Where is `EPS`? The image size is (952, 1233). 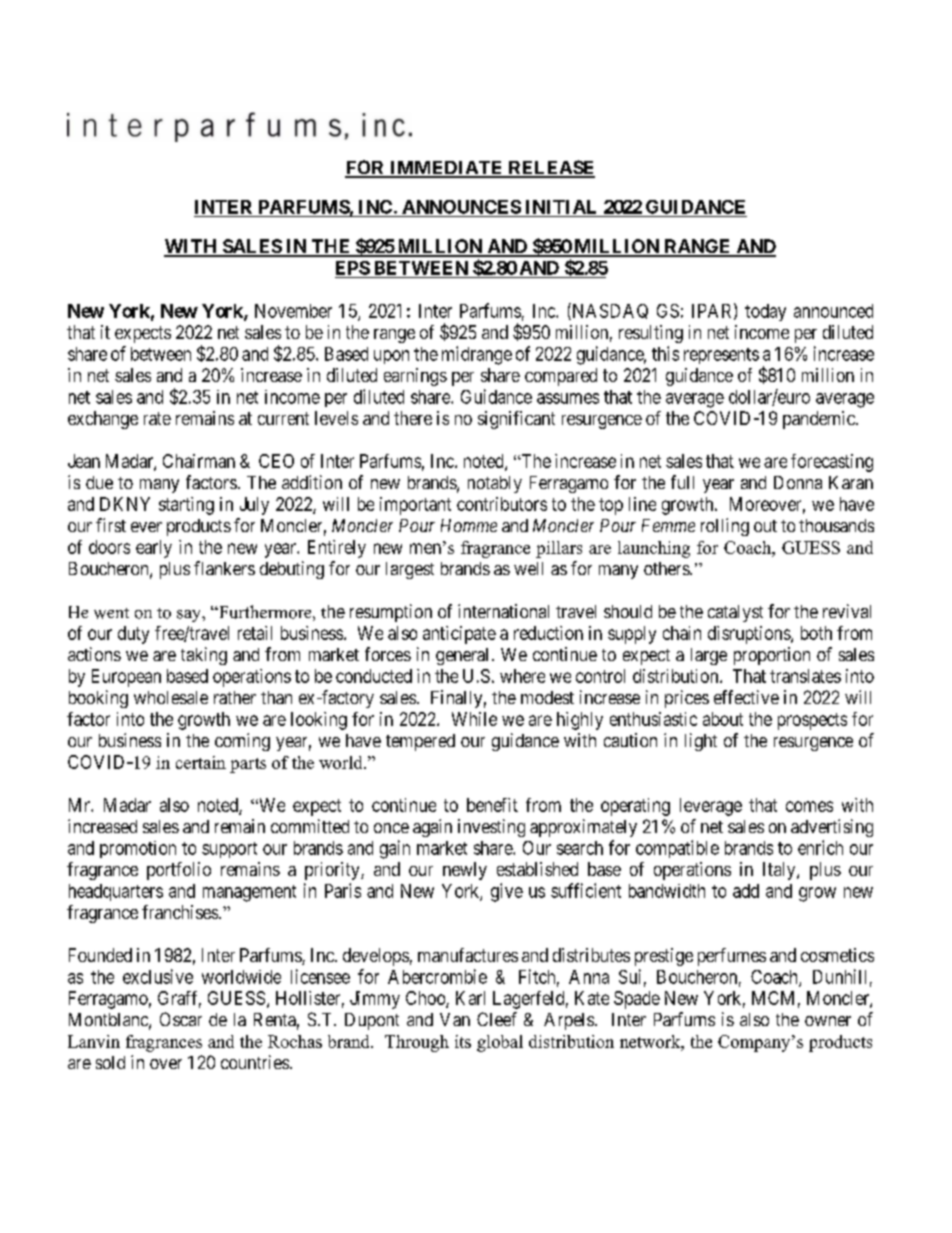
EPS is located at coordinates (353, 268).
